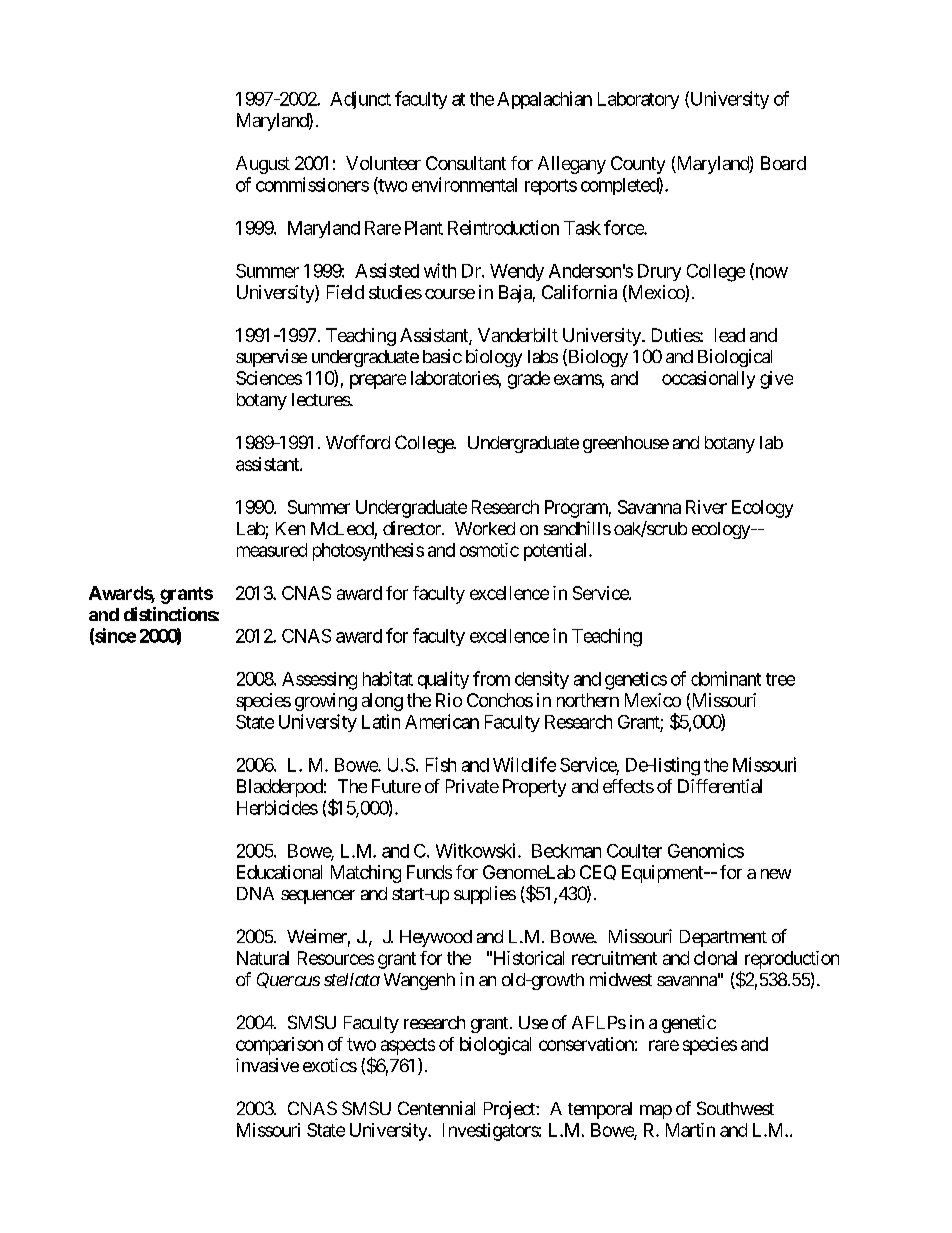  What do you see at coordinates (566, 851) in the page?
I see `Beckman` at bounding box center [566, 851].
